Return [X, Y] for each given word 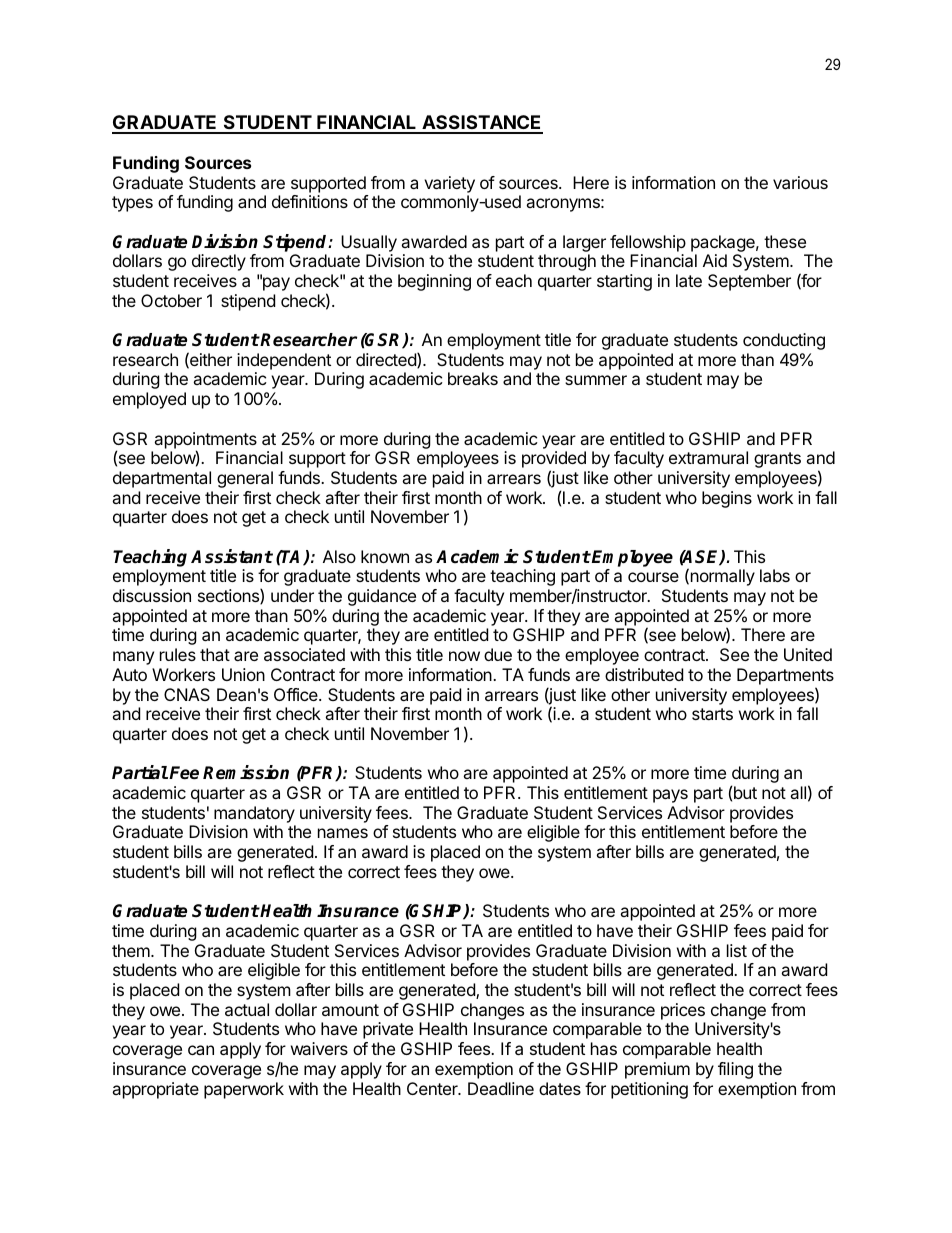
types [132, 204]
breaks [473, 378]
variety [449, 184]
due [498, 654]
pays [670, 796]
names [343, 833]
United [808, 654]
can [201, 1050]
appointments [205, 441]
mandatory [254, 814]
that [215, 654]
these [785, 241]
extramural [708, 457]
